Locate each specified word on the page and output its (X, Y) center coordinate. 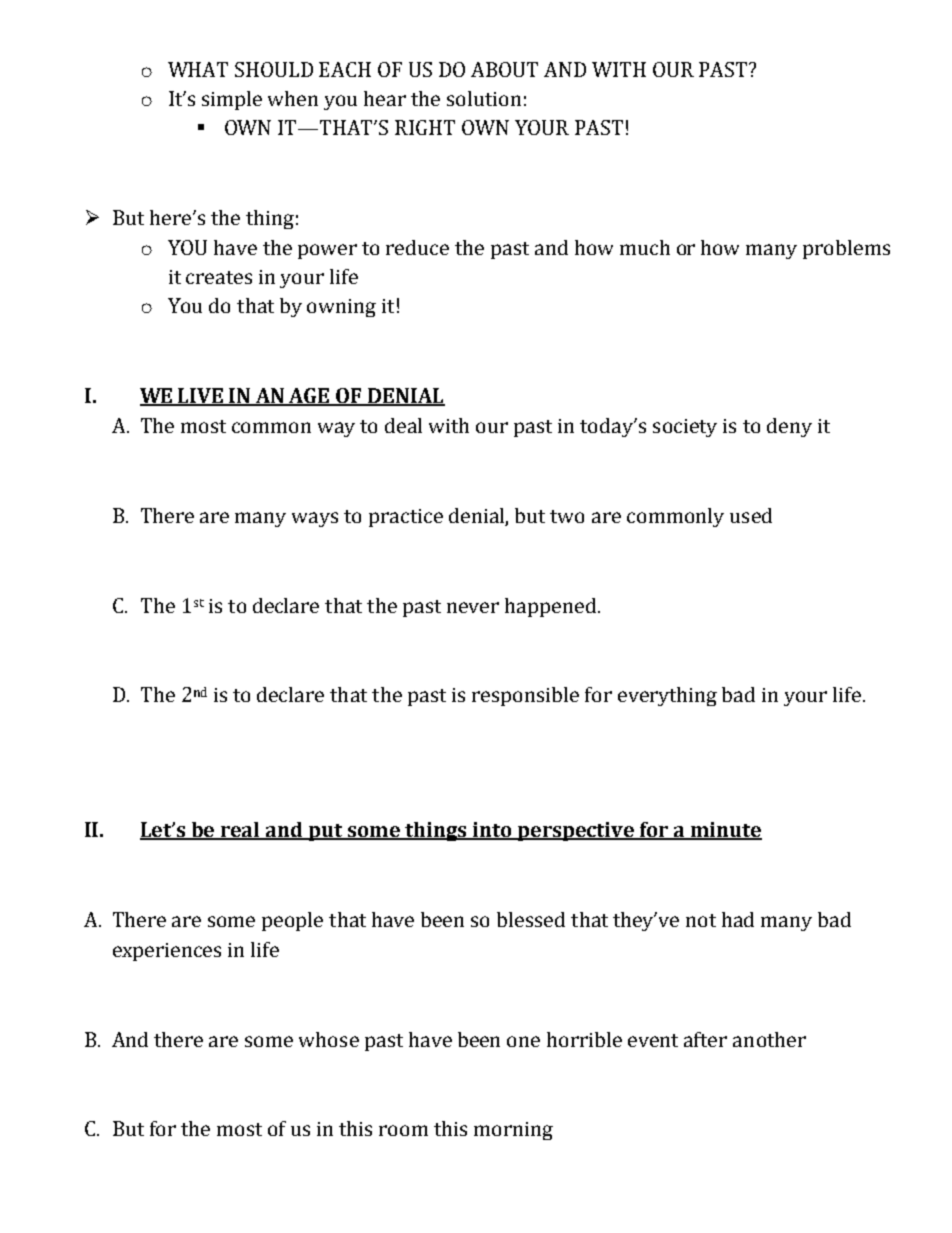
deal (403, 425)
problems (846, 249)
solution (484, 98)
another (769, 1039)
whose (329, 1039)
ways (315, 519)
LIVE (201, 397)
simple (232, 100)
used (751, 515)
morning (513, 1131)
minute (725, 831)
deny (789, 427)
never (473, 607)
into (492, 831)
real (240, 831)
